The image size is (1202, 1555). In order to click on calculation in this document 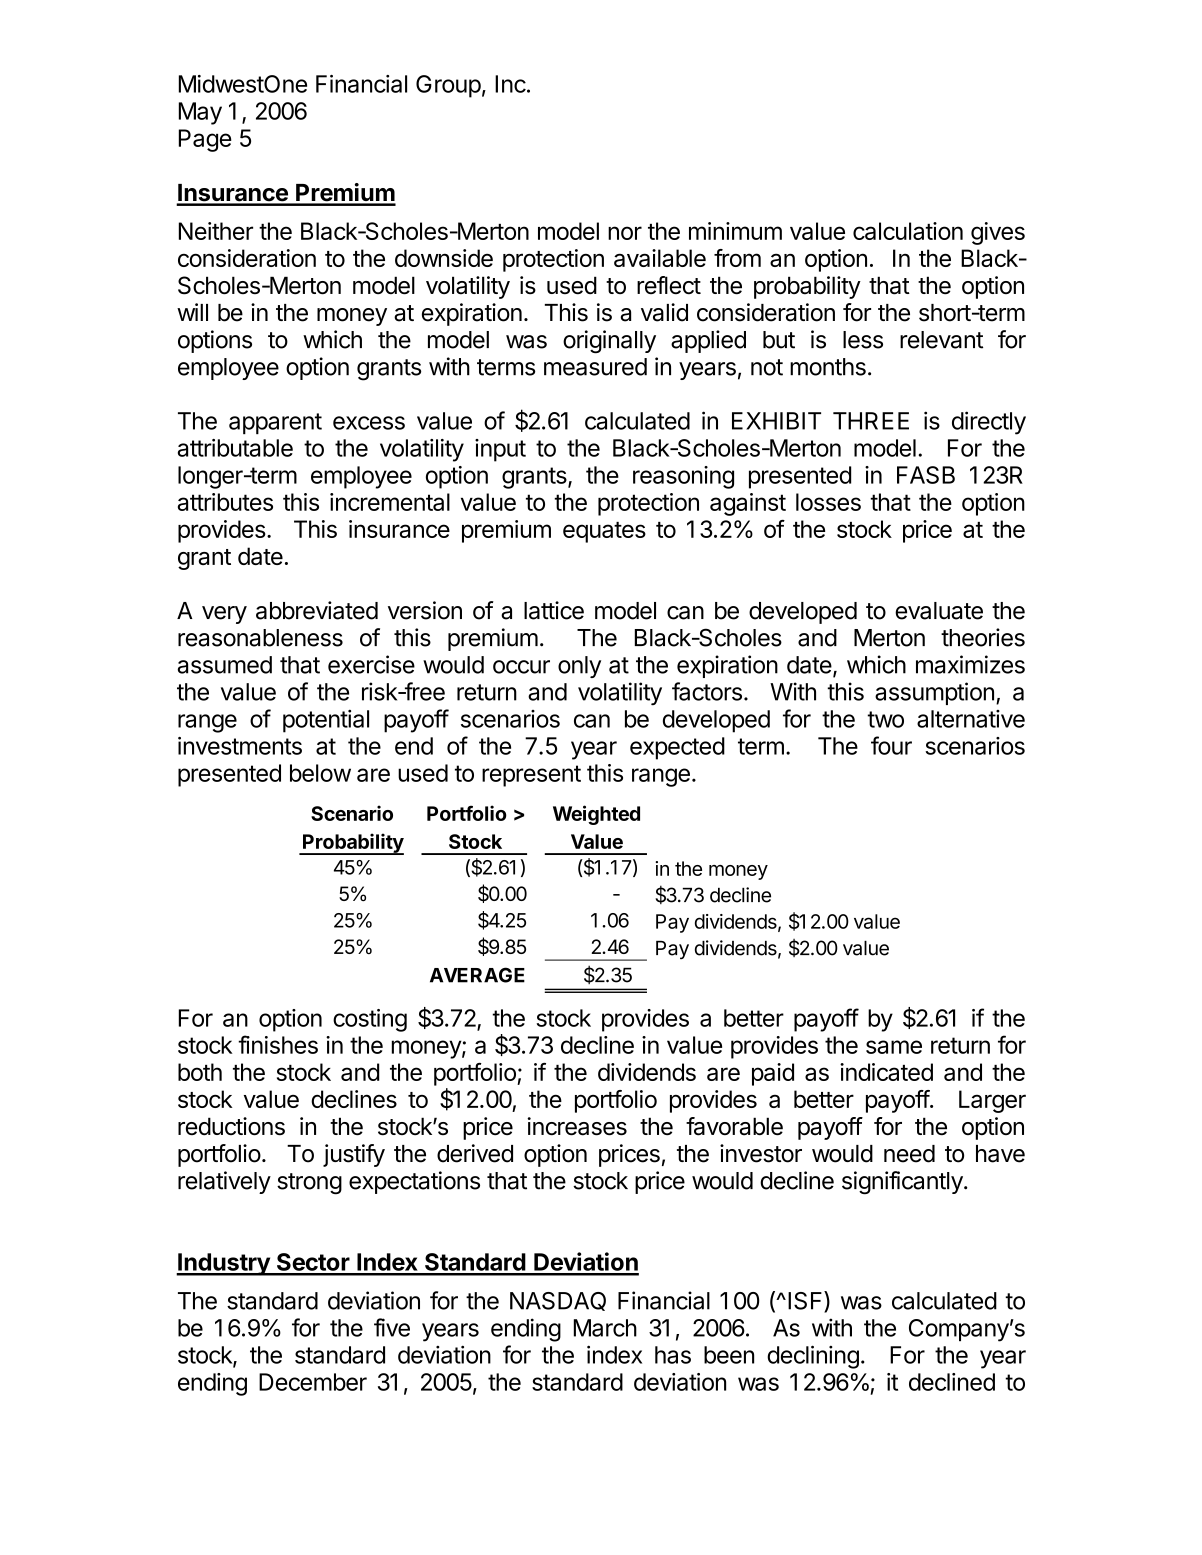, I will do `click(908, 231)`.
